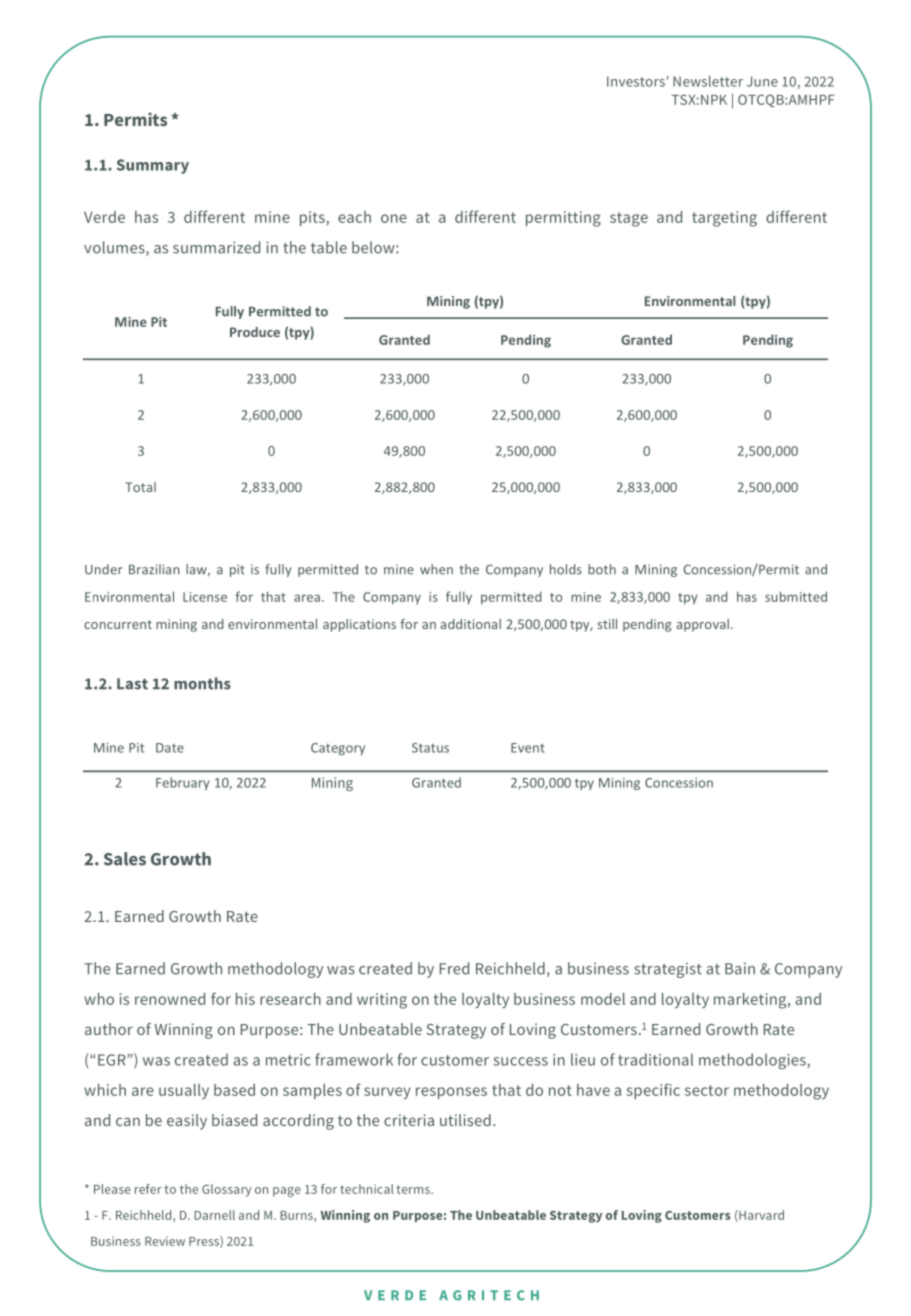 This screenshot has width=911, height=1316. I want to click on renowned, so click(170, 999).
